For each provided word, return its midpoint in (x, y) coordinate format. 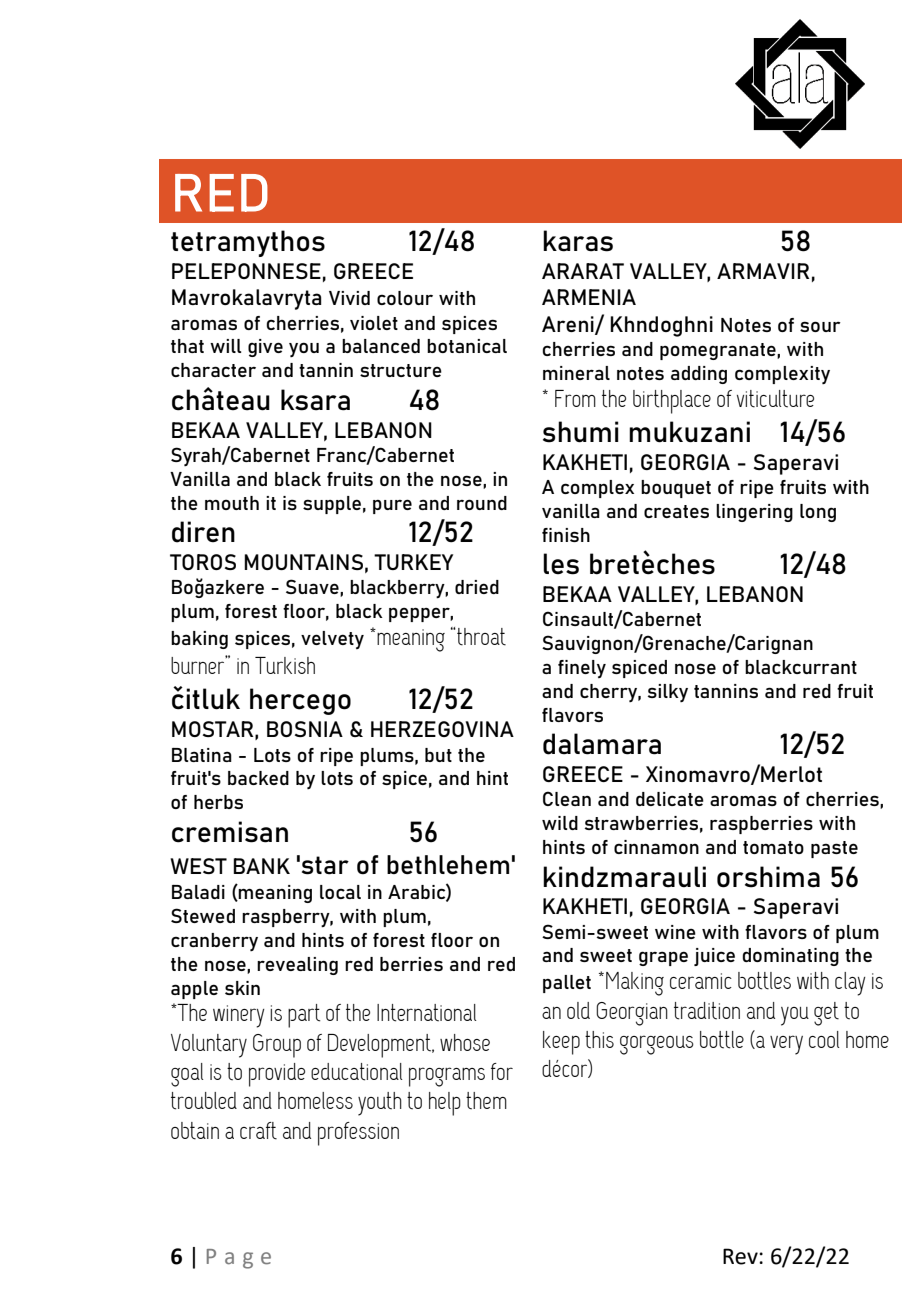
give (265, 348)
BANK (261, 866)
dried (477, 587)
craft (258, 1131)
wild (560, 823)
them (486, 1101)
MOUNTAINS (303, 562)
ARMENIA (589, 297)
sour (820, 326)
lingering (754, 513)
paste (834, 849)
